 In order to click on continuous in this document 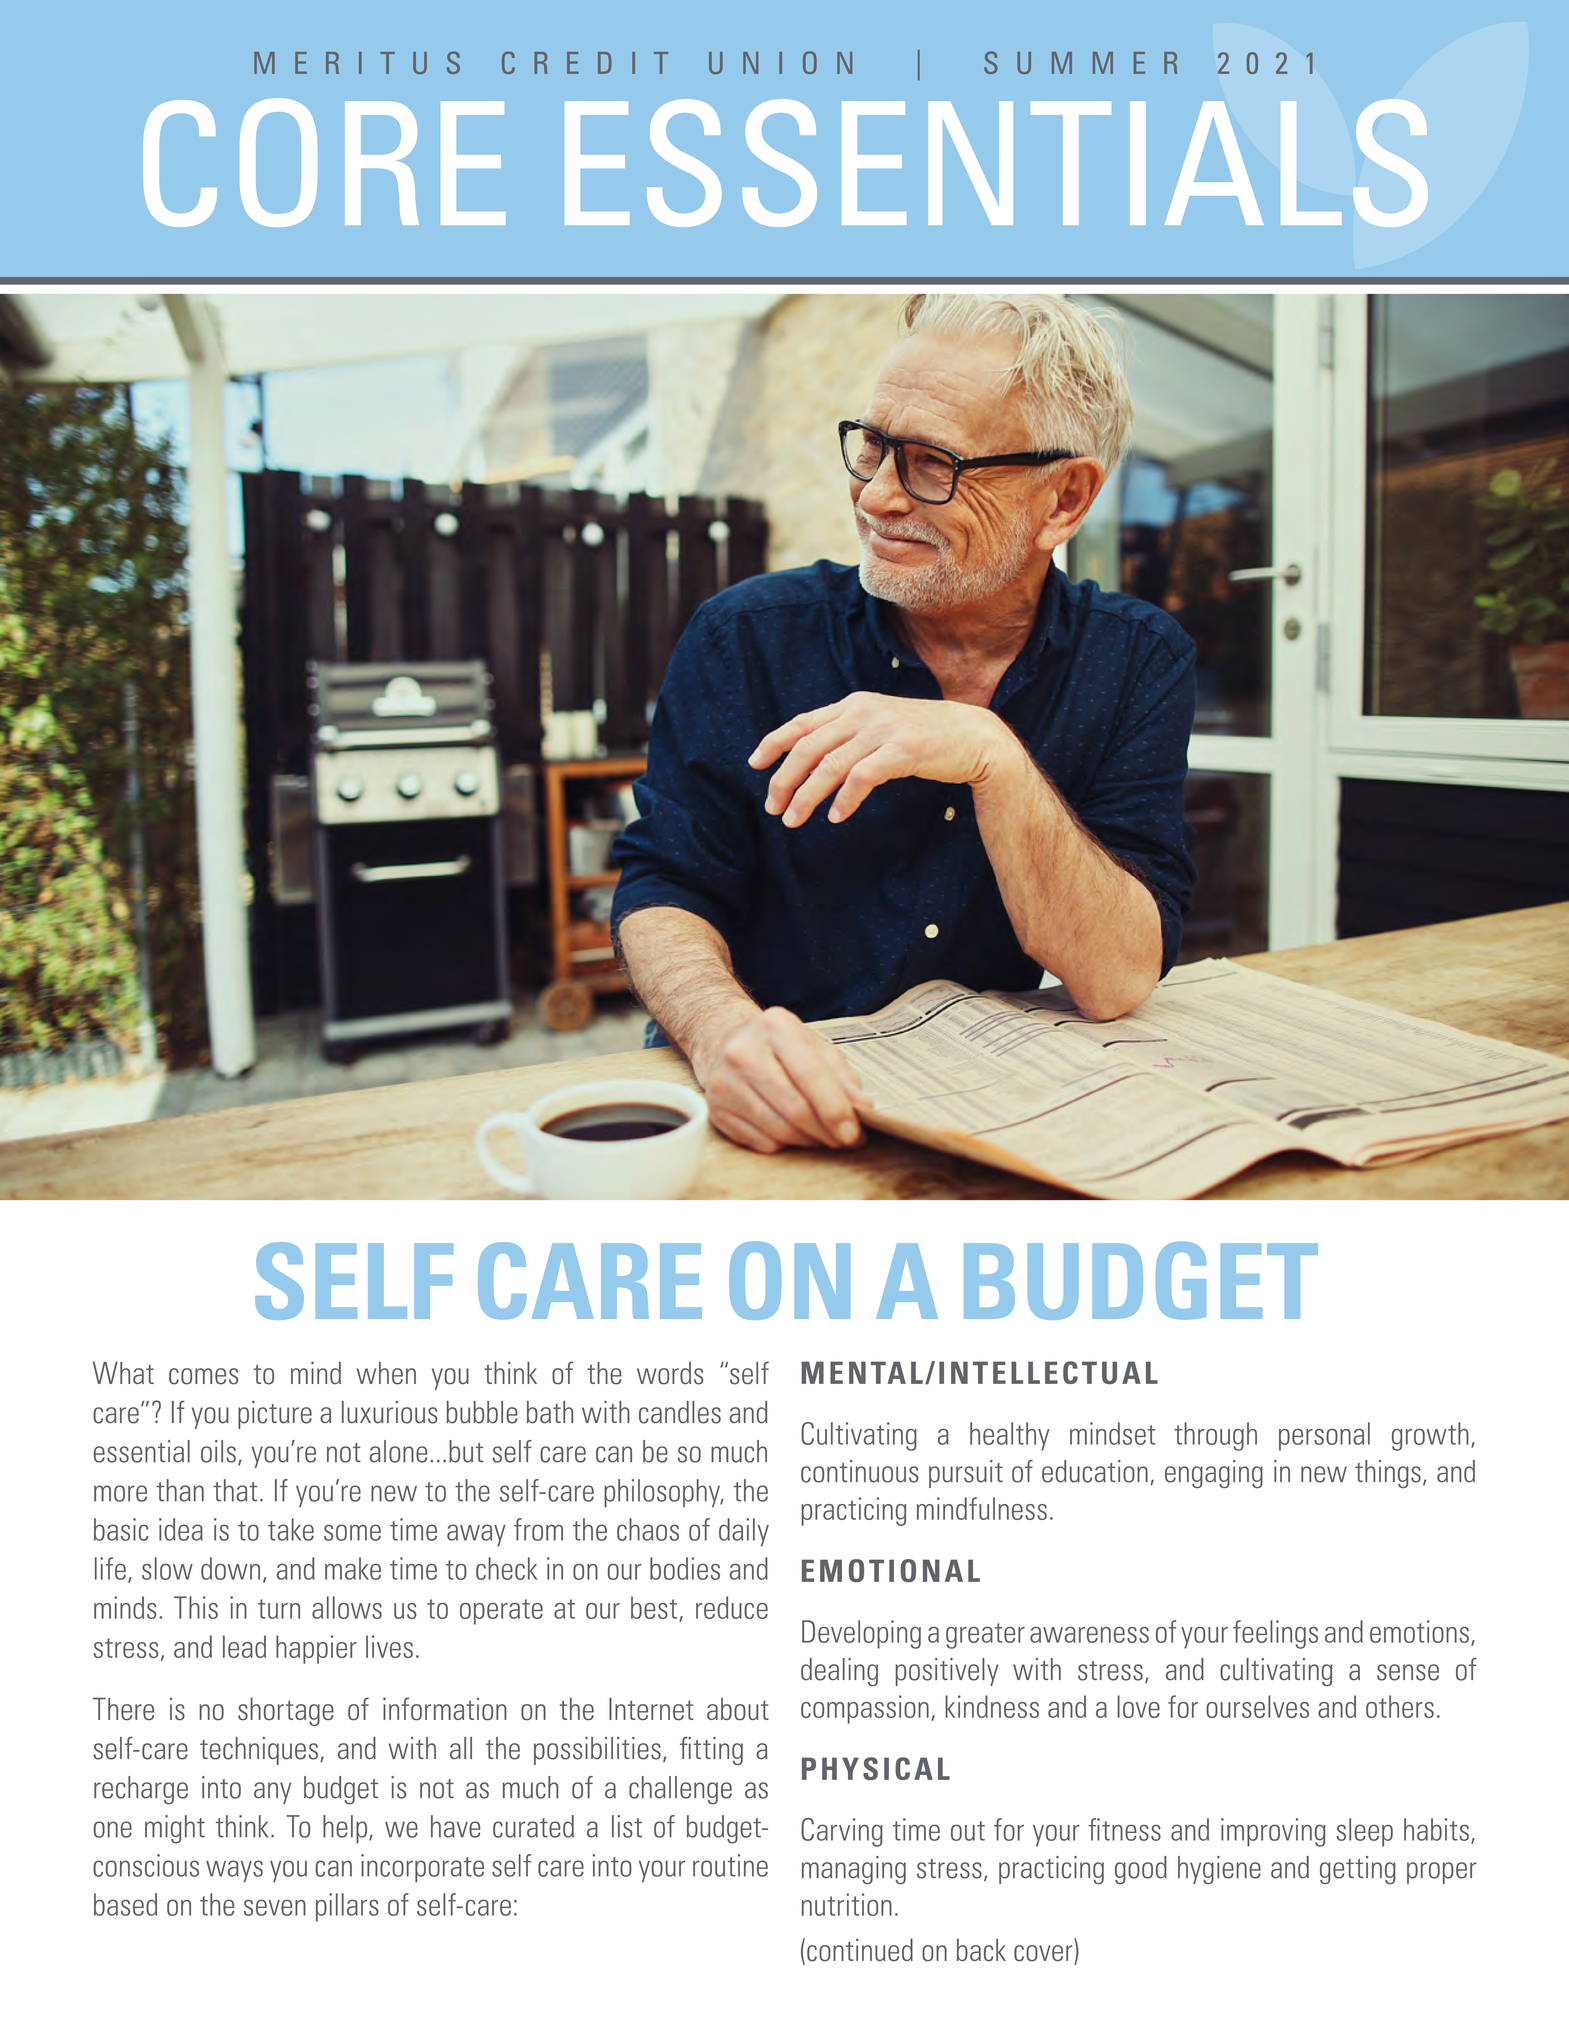, I will do `click(860, 1471)`.
